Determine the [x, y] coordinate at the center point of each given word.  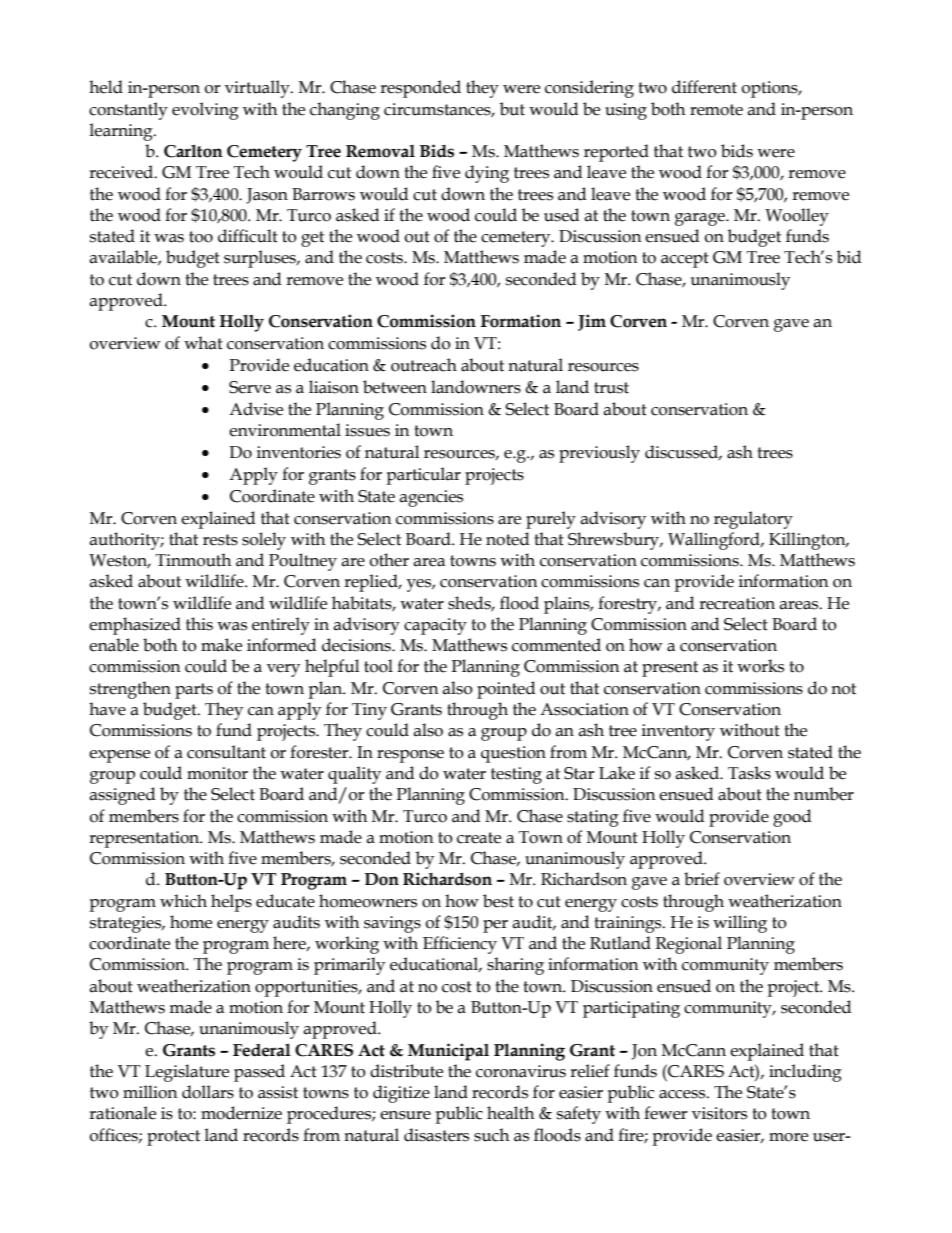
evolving [205, 111]
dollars [208, 1092]
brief [702, 879]
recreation [737, 603]
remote [716, 110]
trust [611, 388]
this [199, 624]
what [203, 343]
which [183, 901]
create [479, 838]
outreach [424, 365]
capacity [435, 626]
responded [420, 89]
